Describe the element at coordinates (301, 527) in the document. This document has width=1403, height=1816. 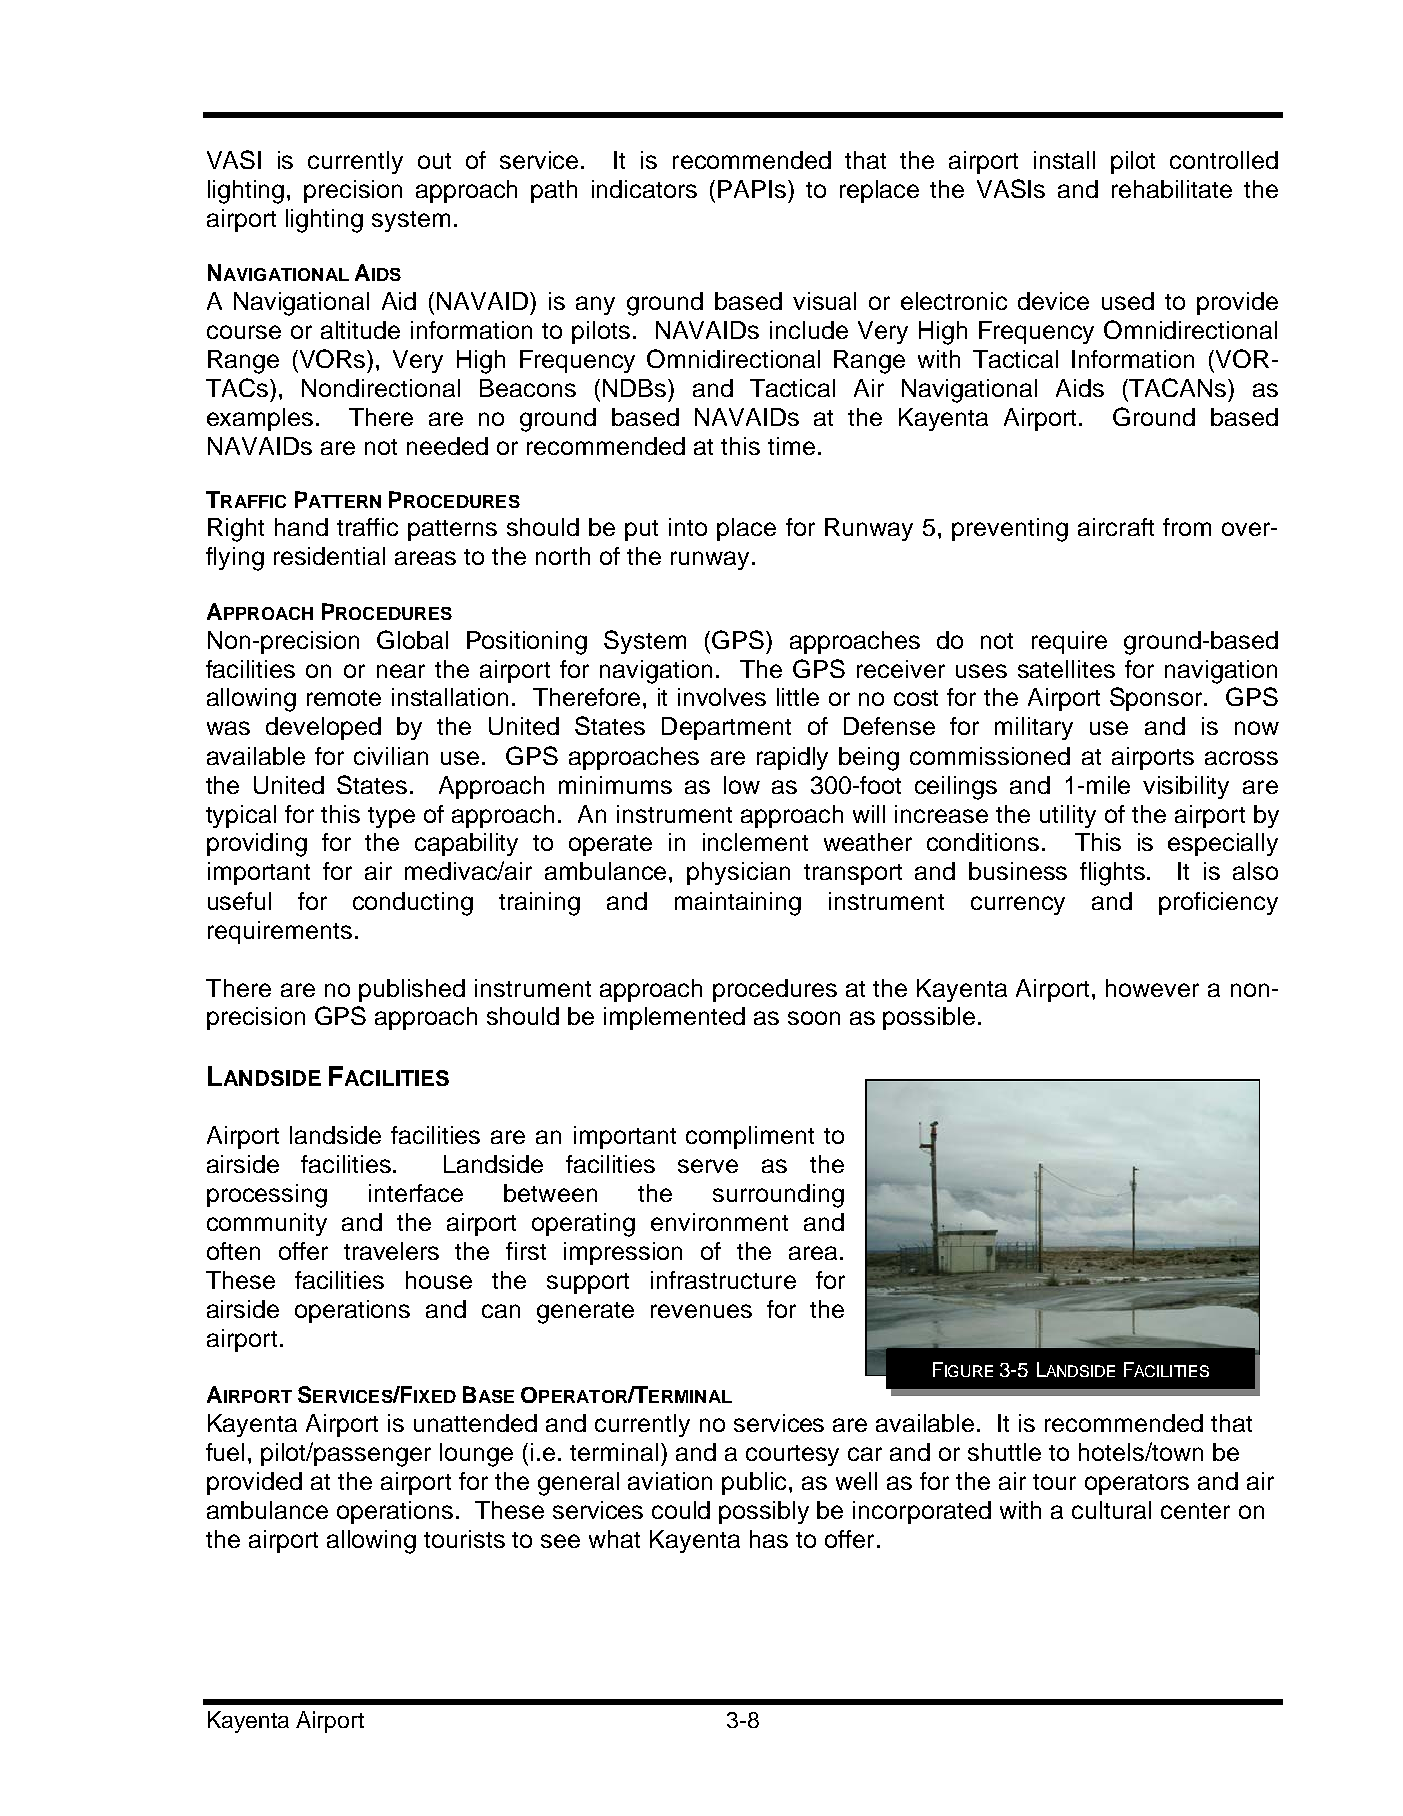
I see `hand` at that location.
